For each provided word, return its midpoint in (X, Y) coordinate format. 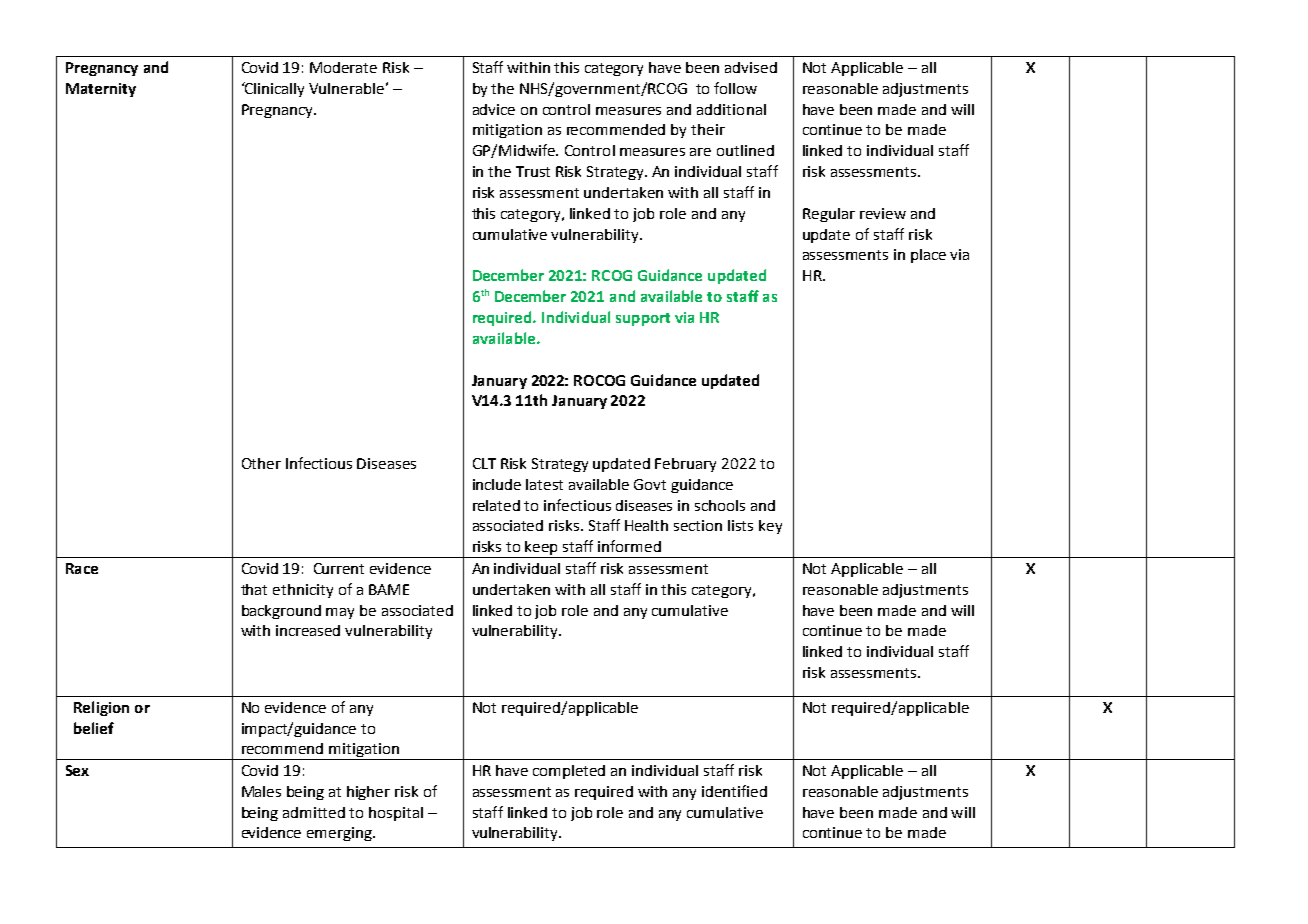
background (281, 612)
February (685, 465)
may (340, 613)
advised (751, 67)
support (643, 319)
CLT (484, 463)
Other (261, 463)
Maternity (101, 90)
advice (494, 109)
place (928, 256)
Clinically (273, 89)
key (770, 527)
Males (261, 791)
